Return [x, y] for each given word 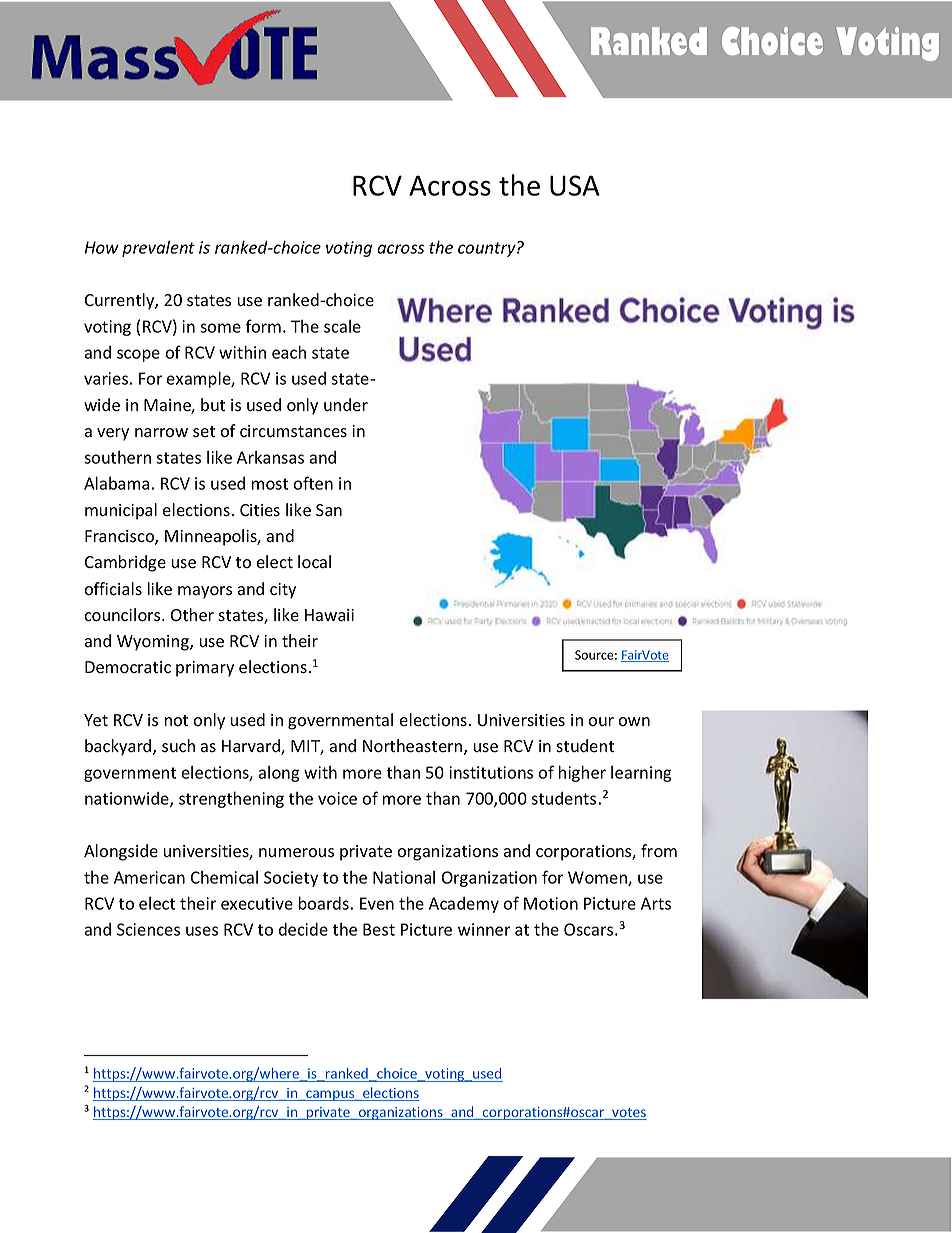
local [314, 562]
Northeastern [414, 747]
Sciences [148, 929]
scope [138, 355]
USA [575, 185]
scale [342, 326]
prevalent [158, 248]
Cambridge [125, 563]
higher [582, 773]
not [176, 721]
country [488, 249]
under [346, 404]
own [634, 722]
